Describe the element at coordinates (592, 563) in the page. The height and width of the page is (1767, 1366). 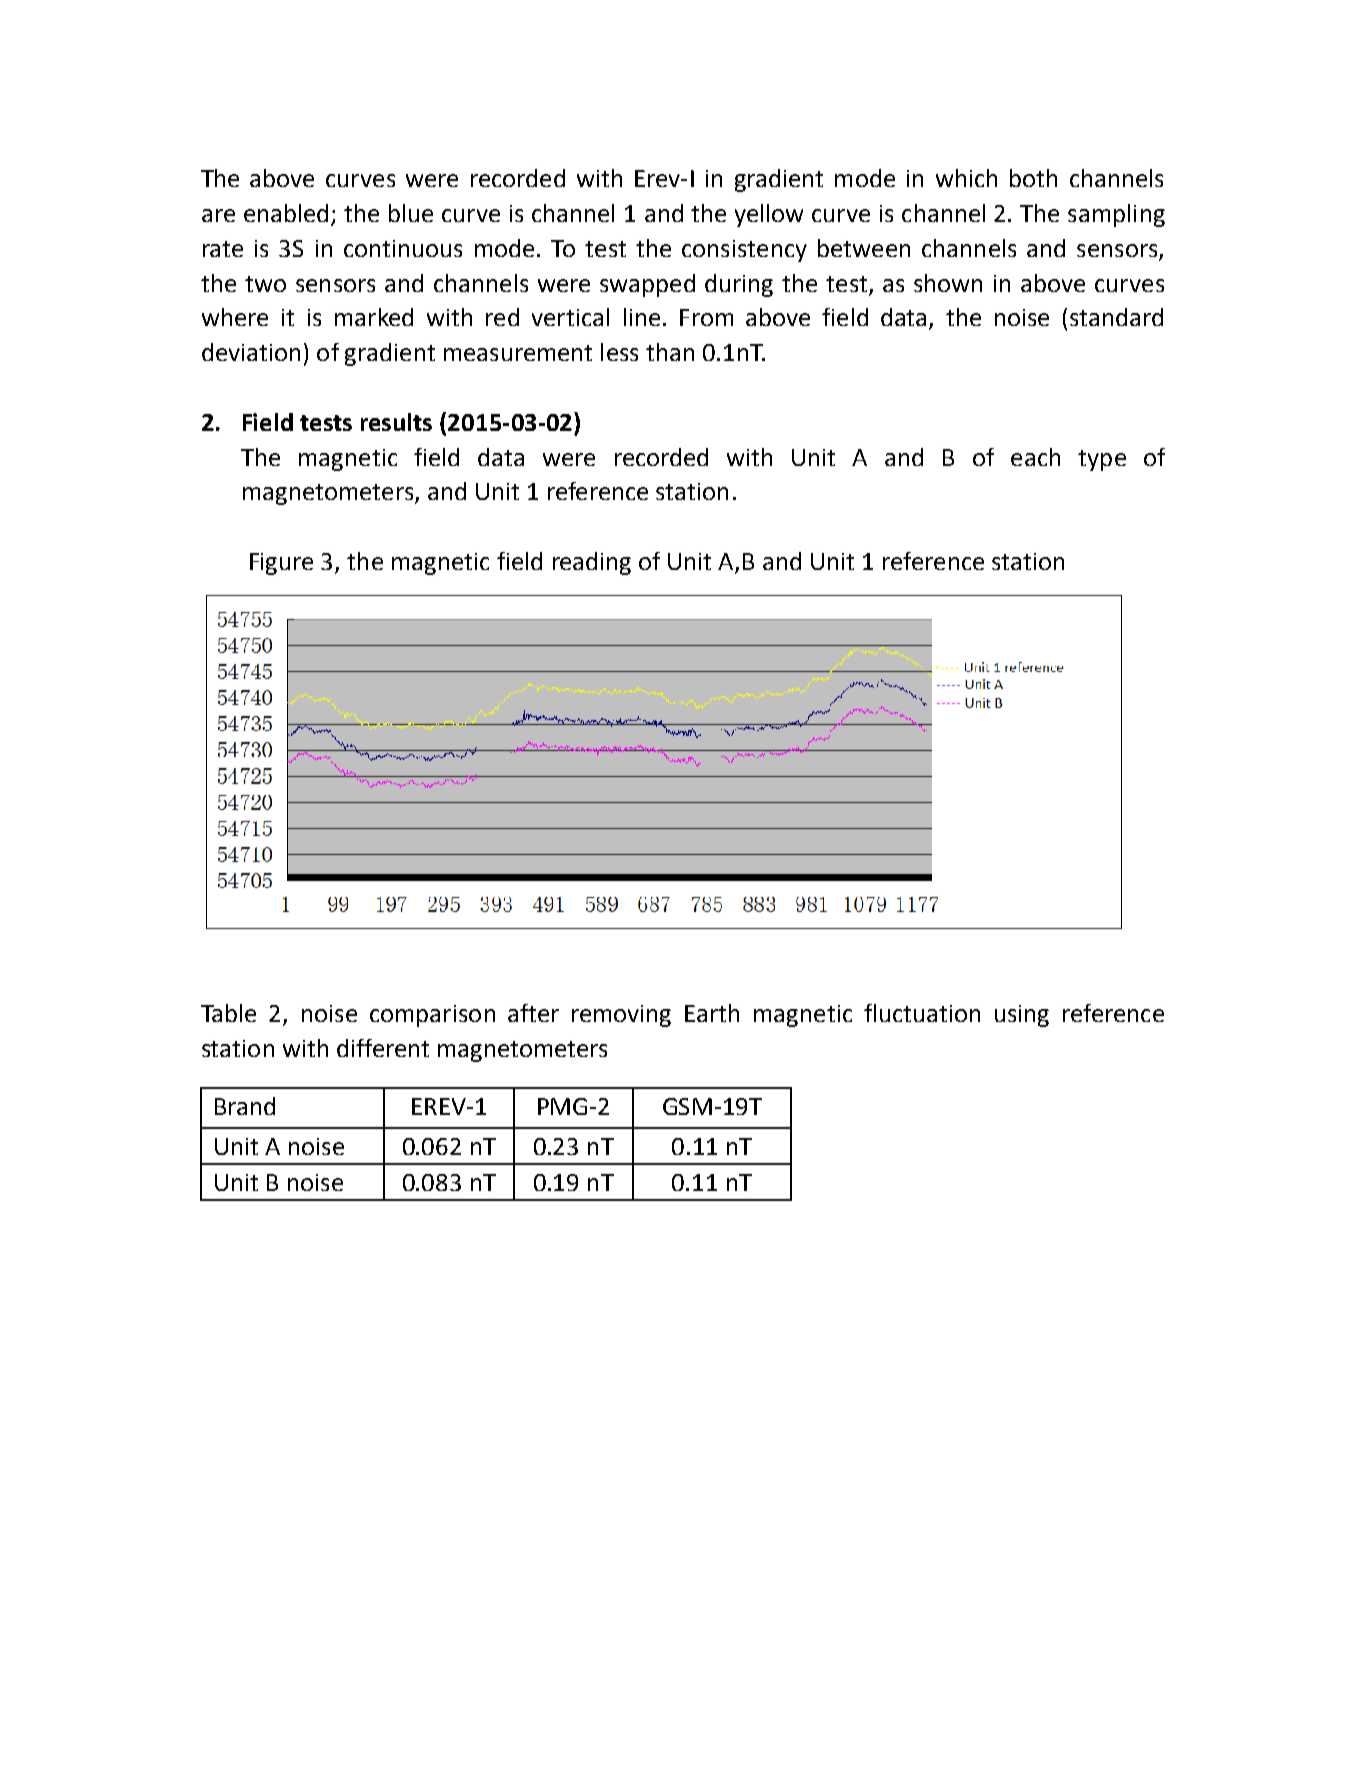
I see `reading` at that location.
